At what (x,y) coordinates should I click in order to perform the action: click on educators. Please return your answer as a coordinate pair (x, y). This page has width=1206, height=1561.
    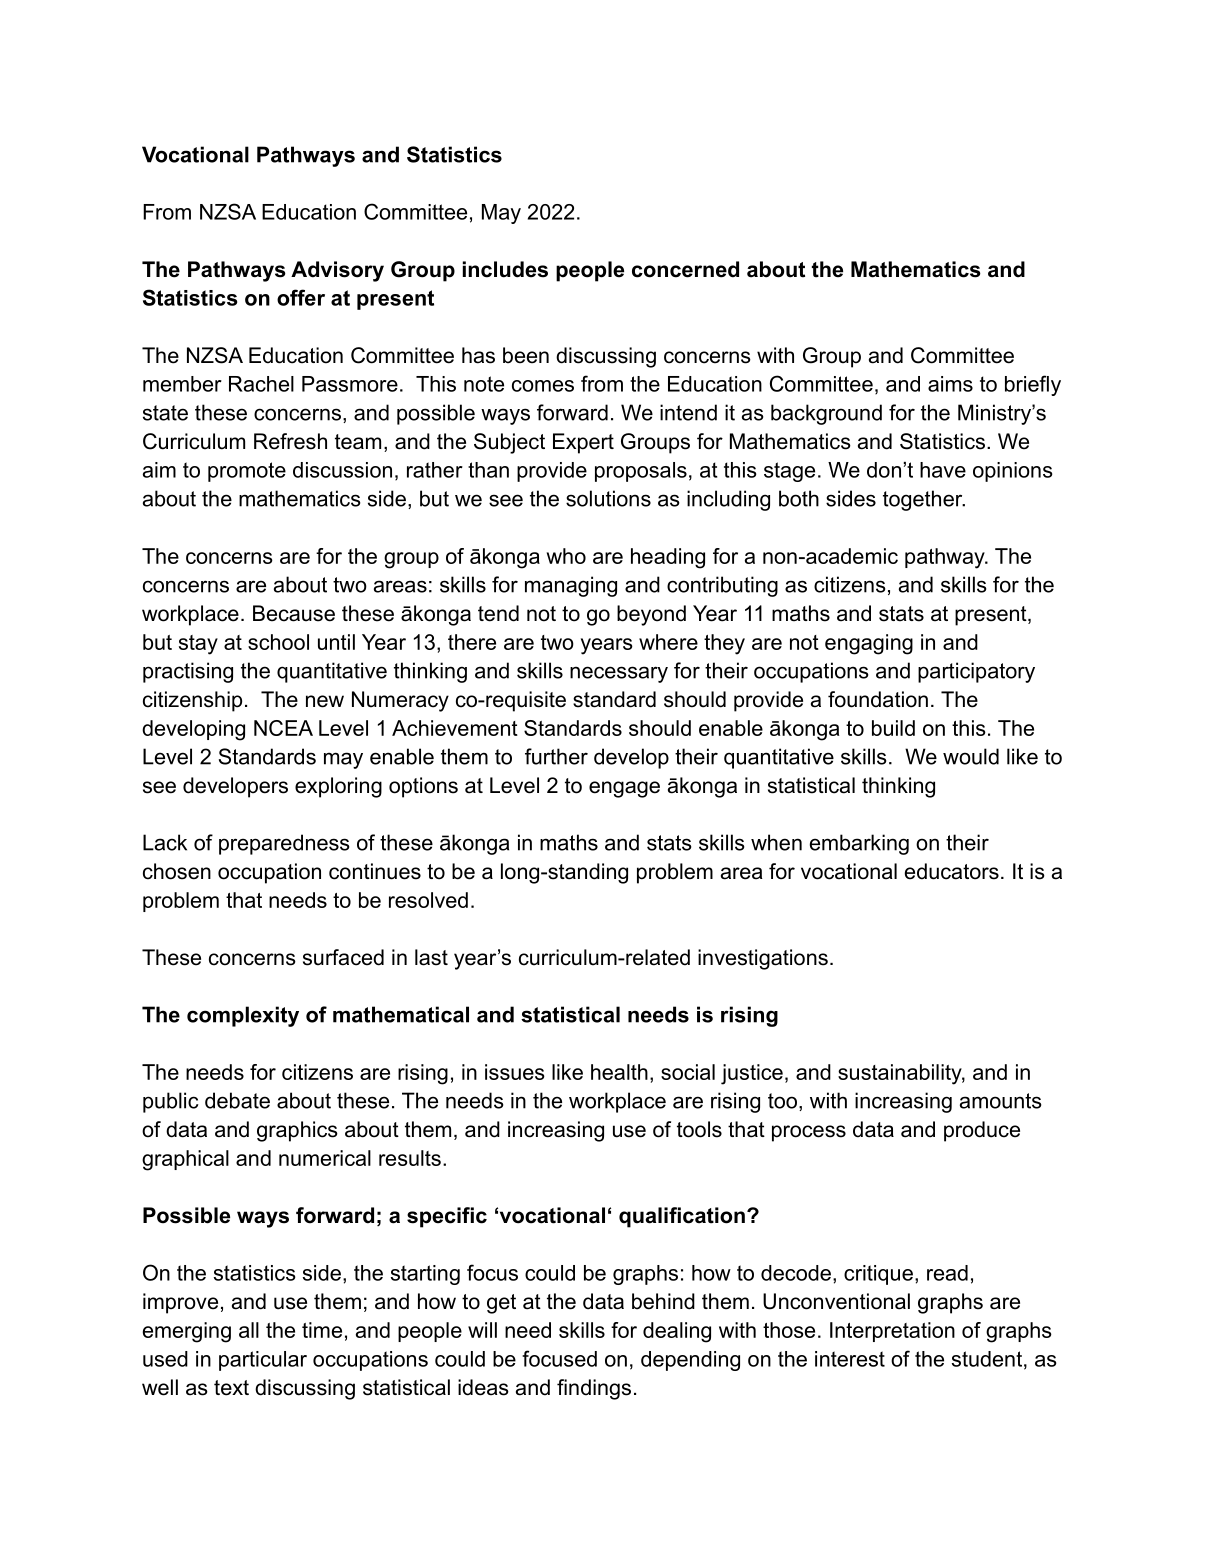
    Looking at the image, I should click on (952, 871).
